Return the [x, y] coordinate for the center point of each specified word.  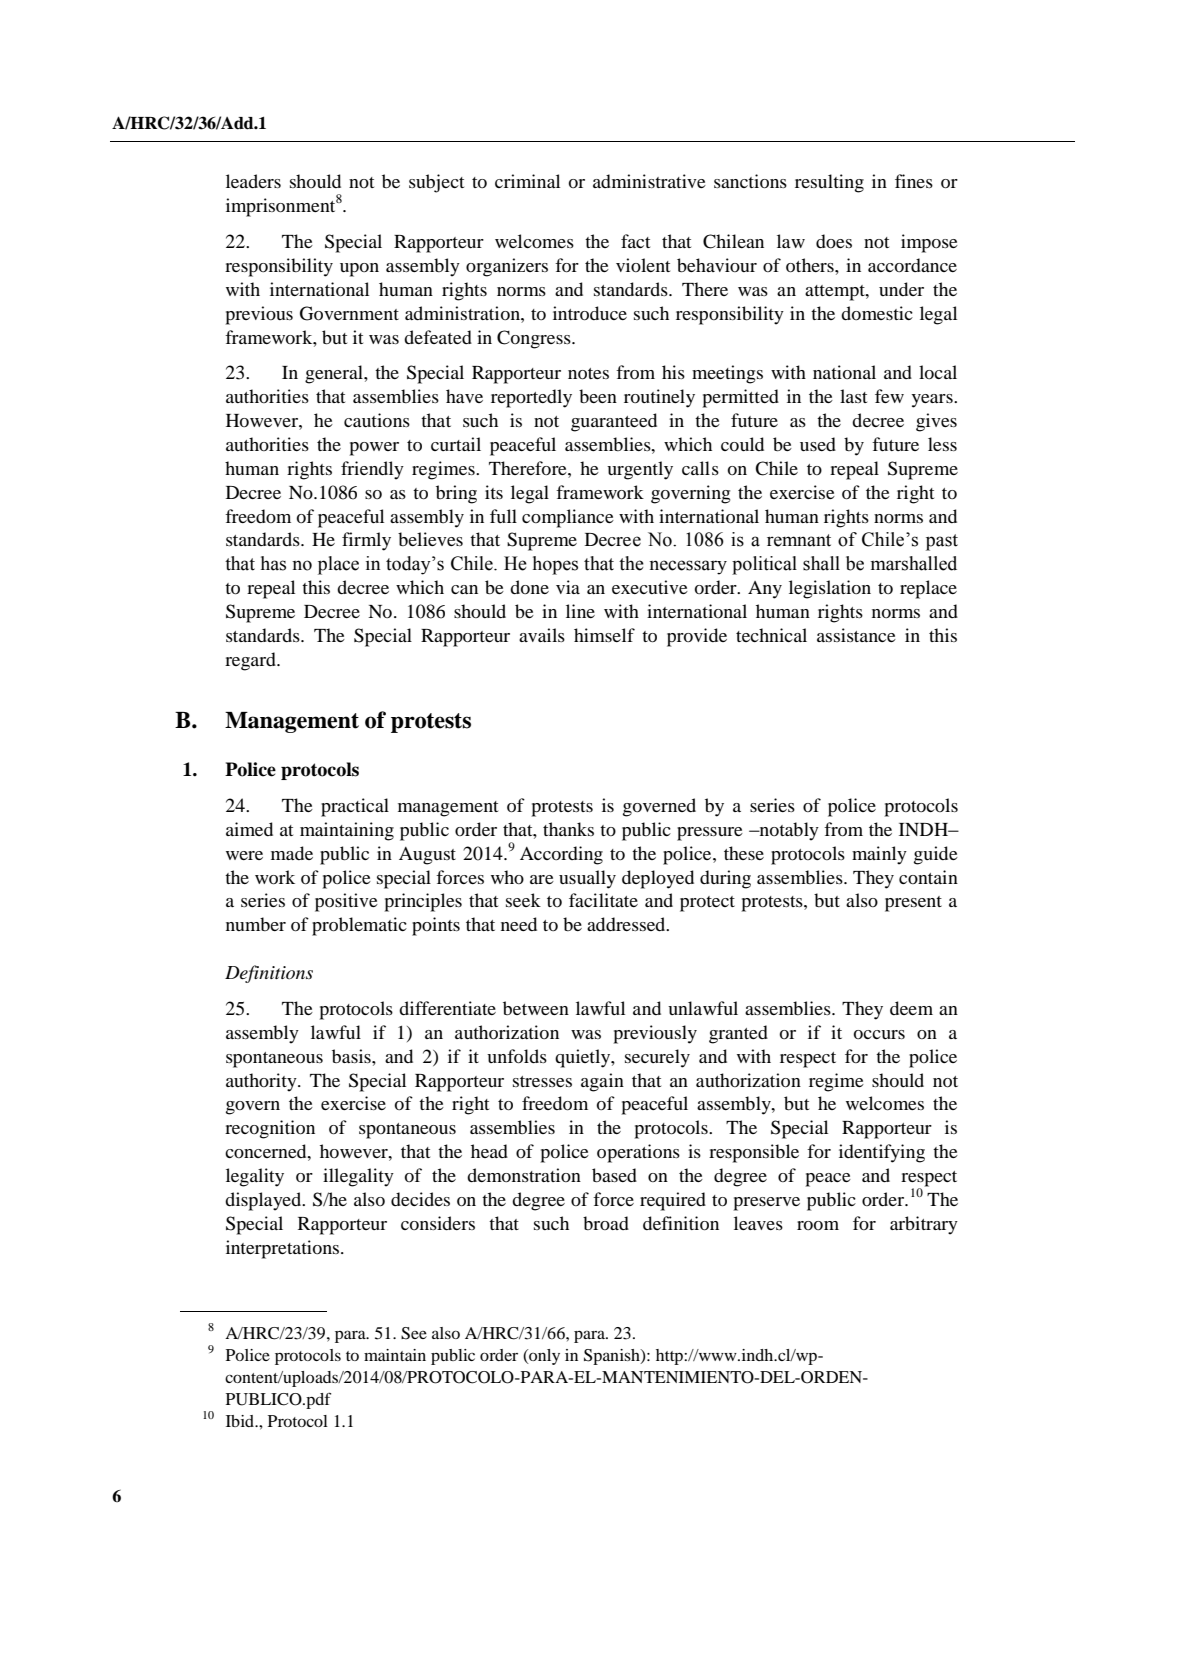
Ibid [241, 1421]
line [580, 611]
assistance [856, 635]
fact [635, 241]
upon [359, 270]
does [834, 241]
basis [352, 1056]
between [536, 1008]
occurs [879, 1034]
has [273, 563]
